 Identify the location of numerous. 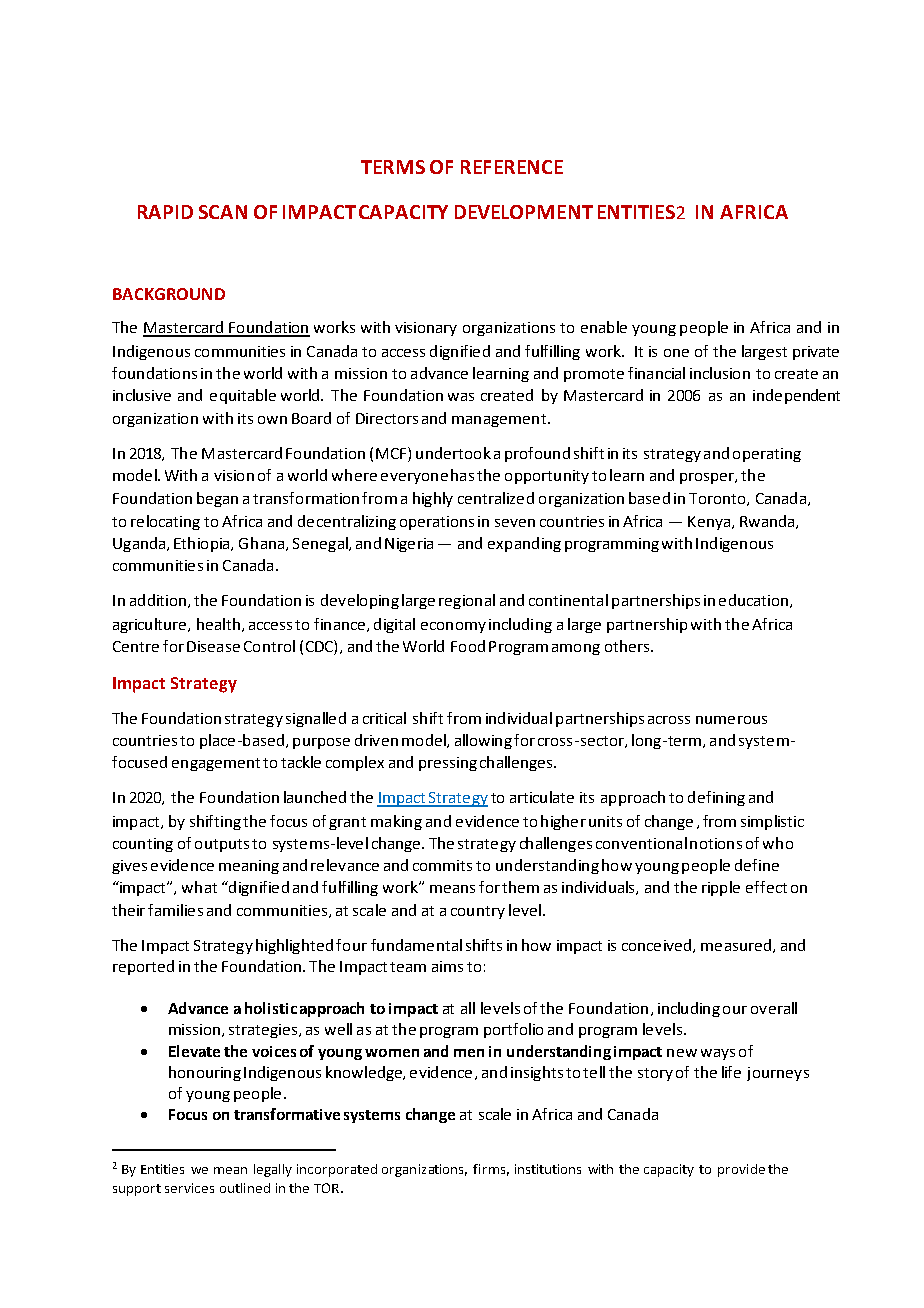
(731, 720).
